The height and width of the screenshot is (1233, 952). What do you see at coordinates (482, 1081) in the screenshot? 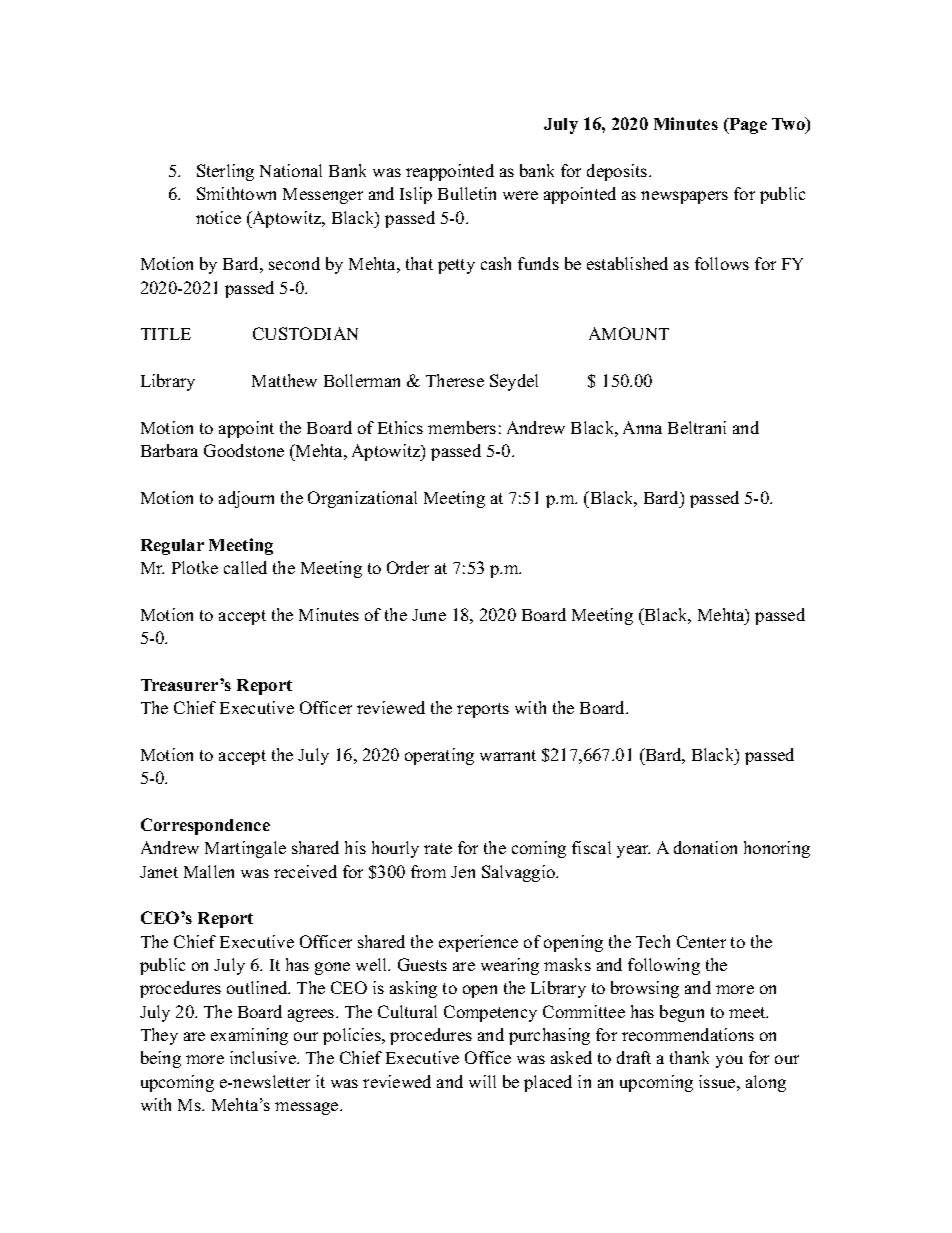
I see `will` at bounding box center [482, 1081].
